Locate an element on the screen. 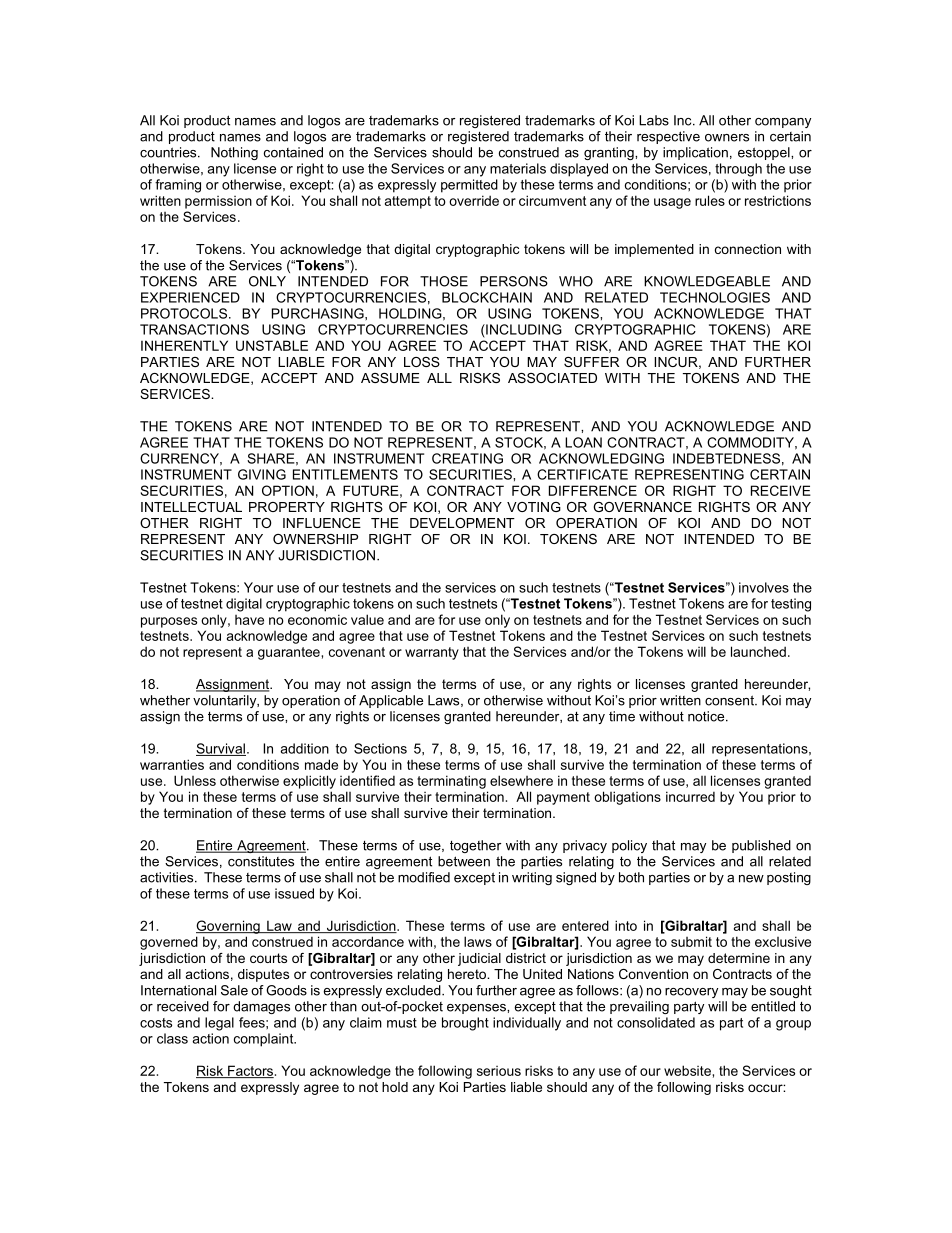 The height and width of the screenshot is (1233, 952). legal is located at coordinates (219, 1024).
